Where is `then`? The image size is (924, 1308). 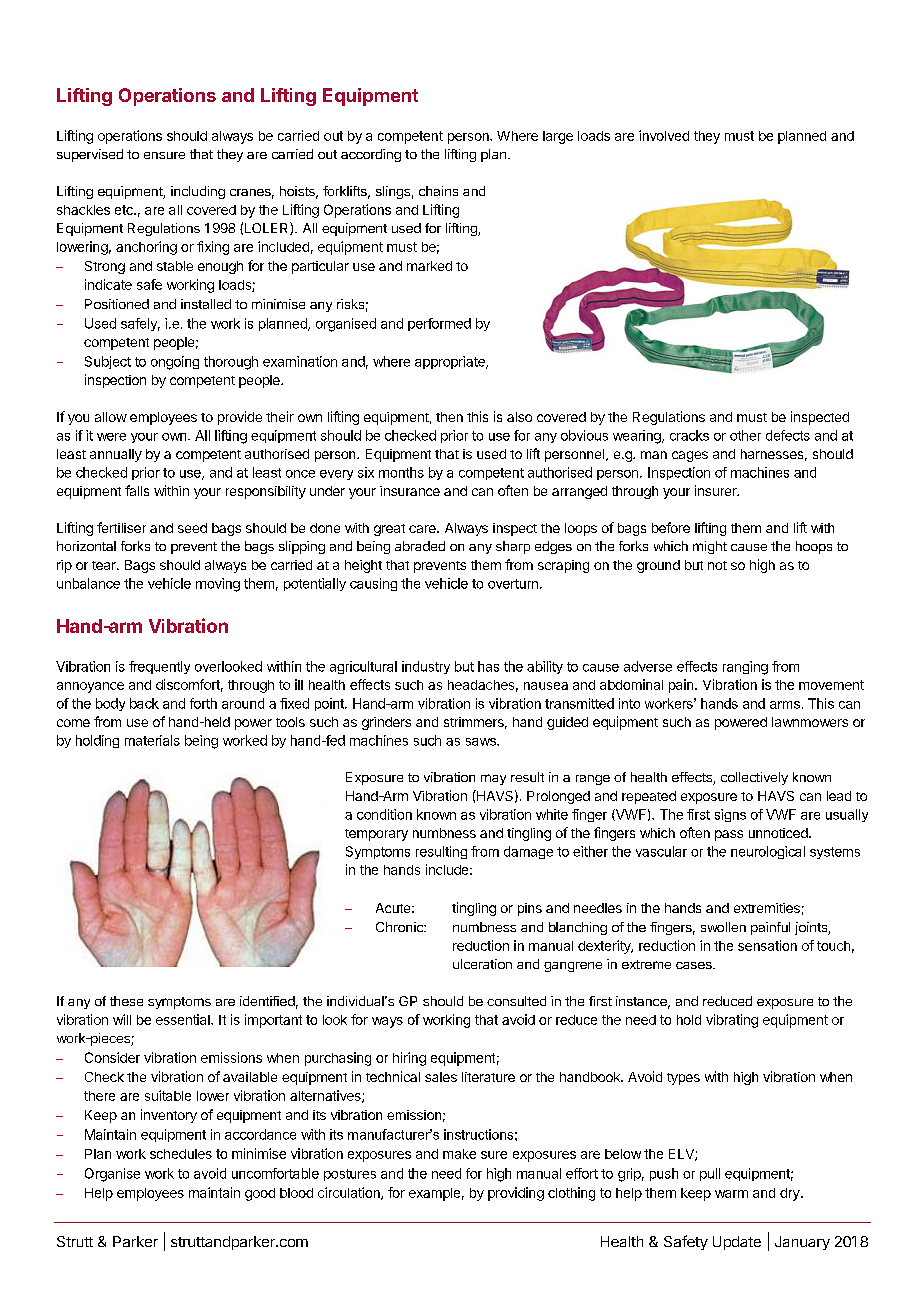 then is located at coordinates (449, 417).
